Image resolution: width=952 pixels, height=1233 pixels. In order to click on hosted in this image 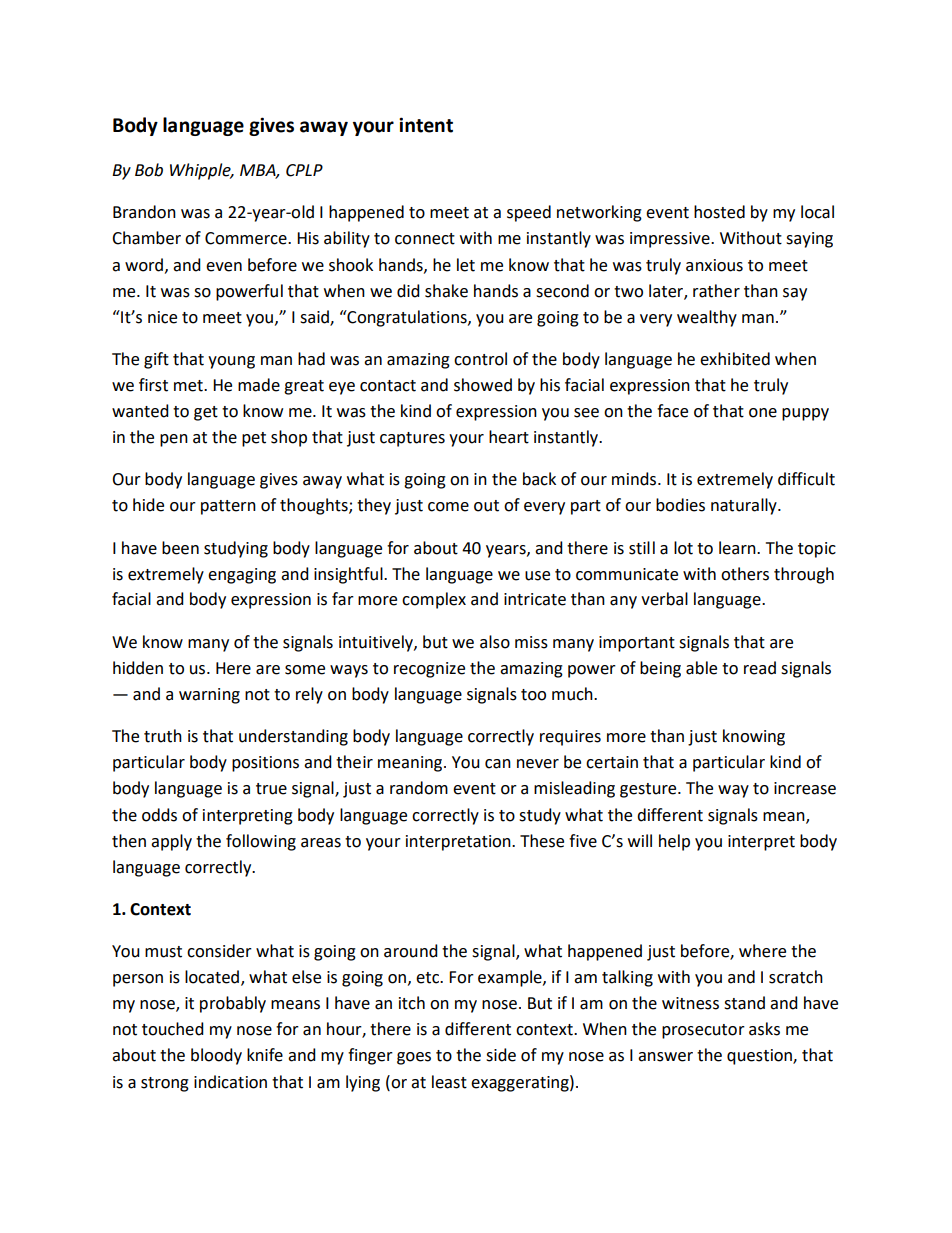, I will do `click(719, 212)`.
